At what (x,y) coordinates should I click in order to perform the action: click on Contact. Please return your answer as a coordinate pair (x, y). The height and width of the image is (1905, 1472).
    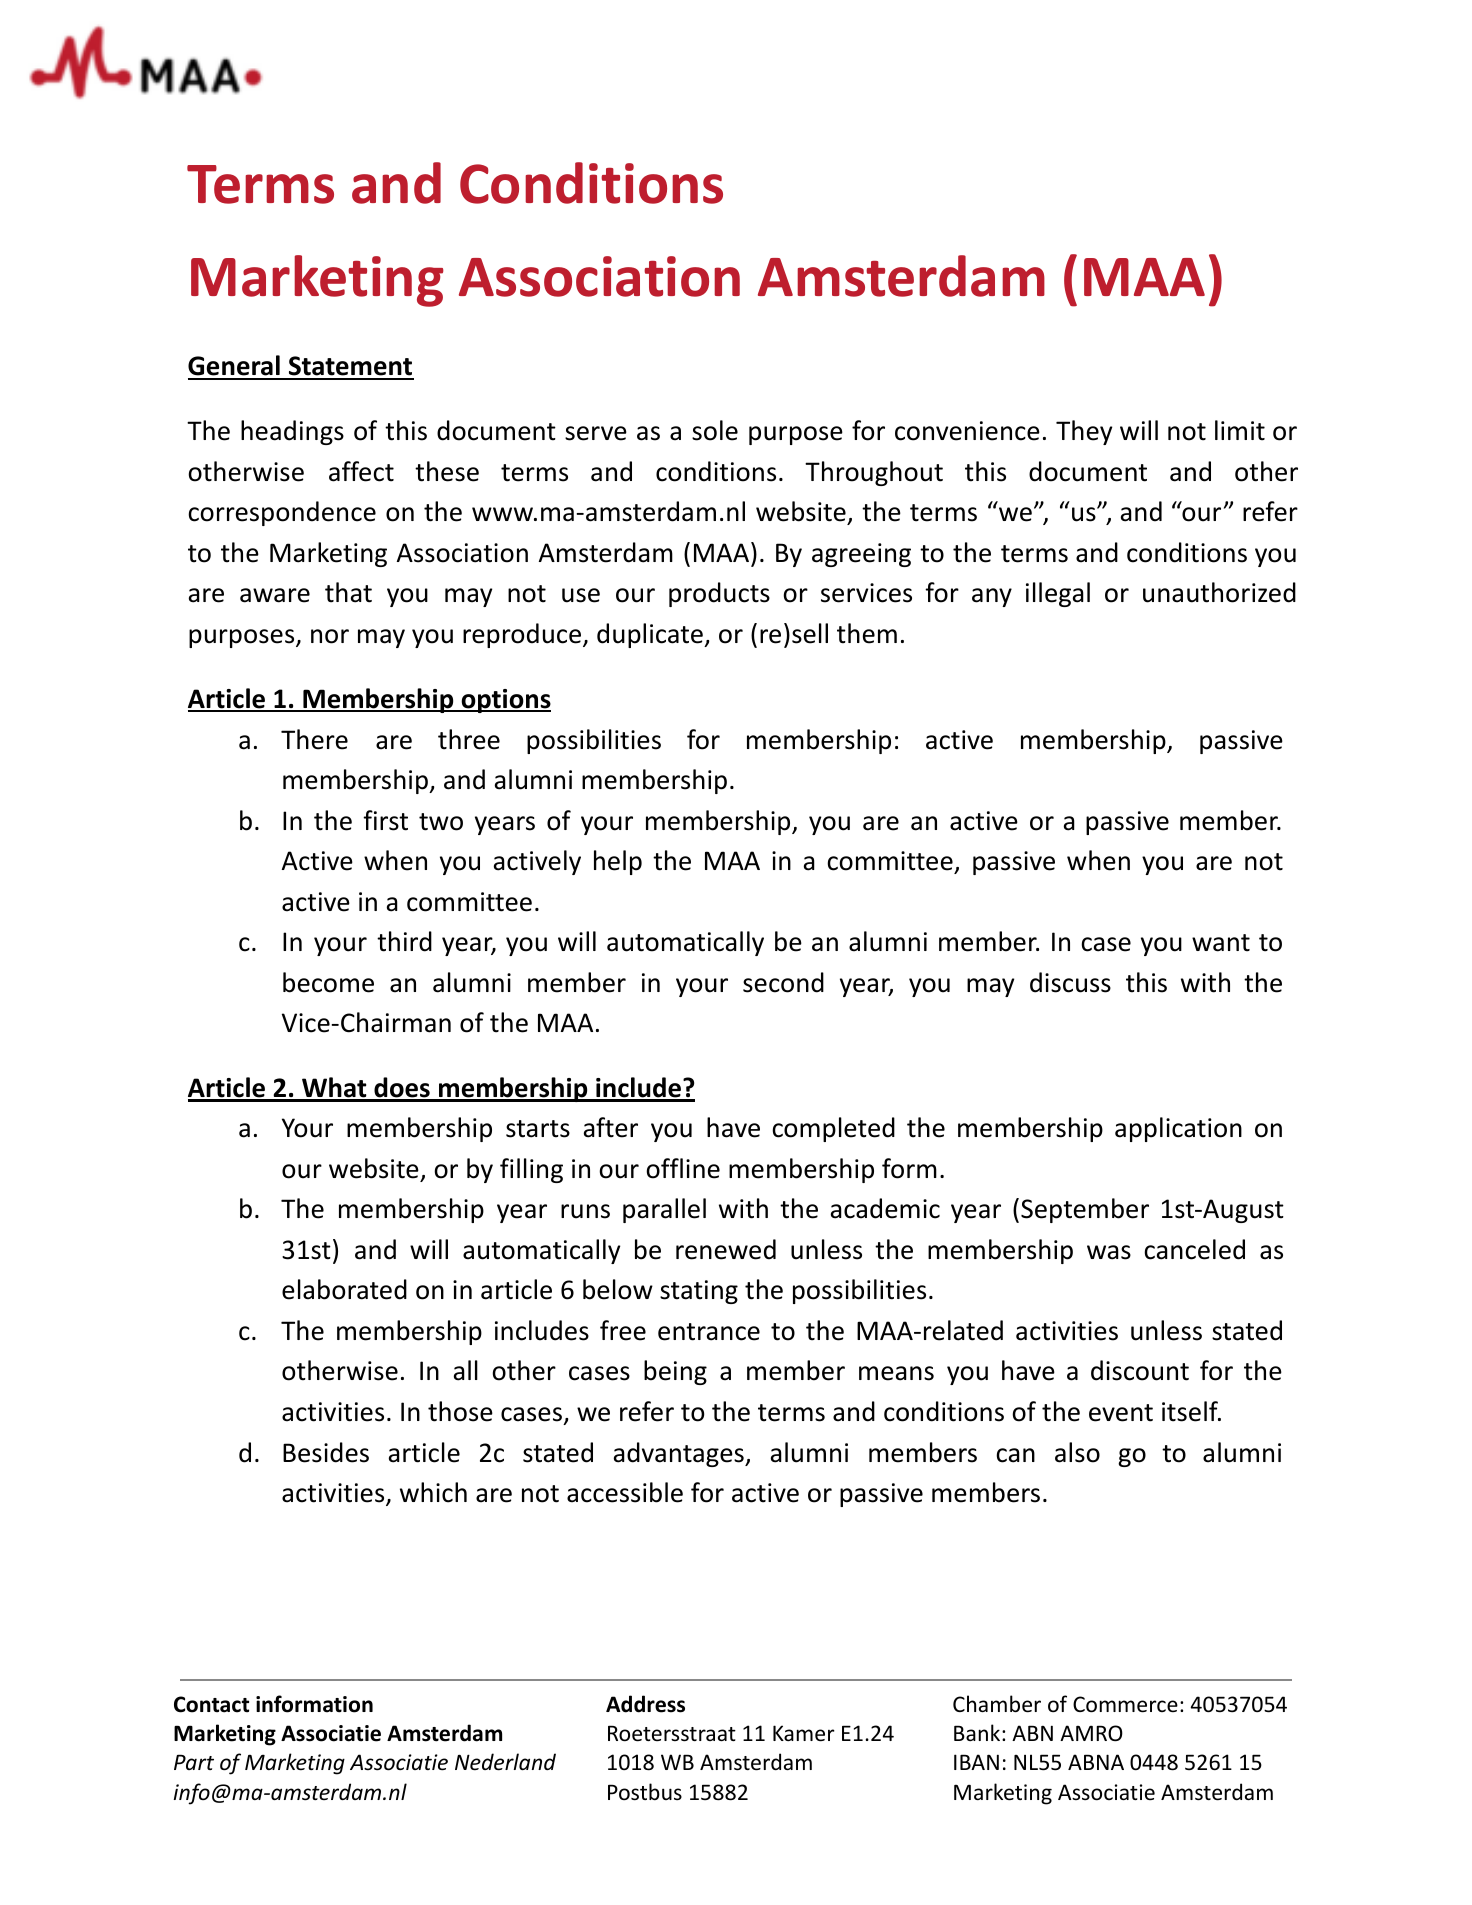
    Looking at the image, I should click on (211, 1704).
